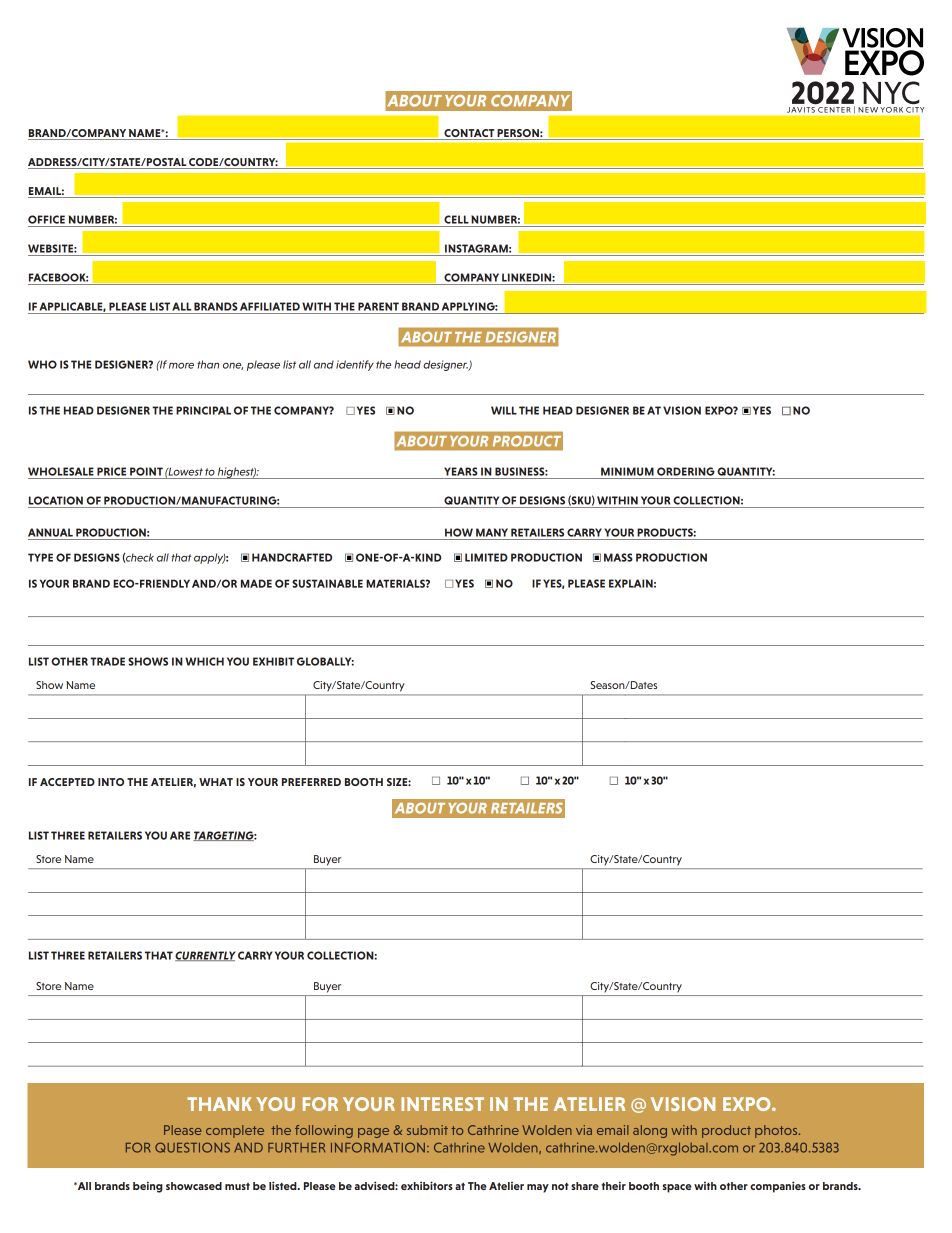  What do you see at coordinates (486, 557) in the screenshot?
I see `LIMITED` at bounding box center [486, 557].
